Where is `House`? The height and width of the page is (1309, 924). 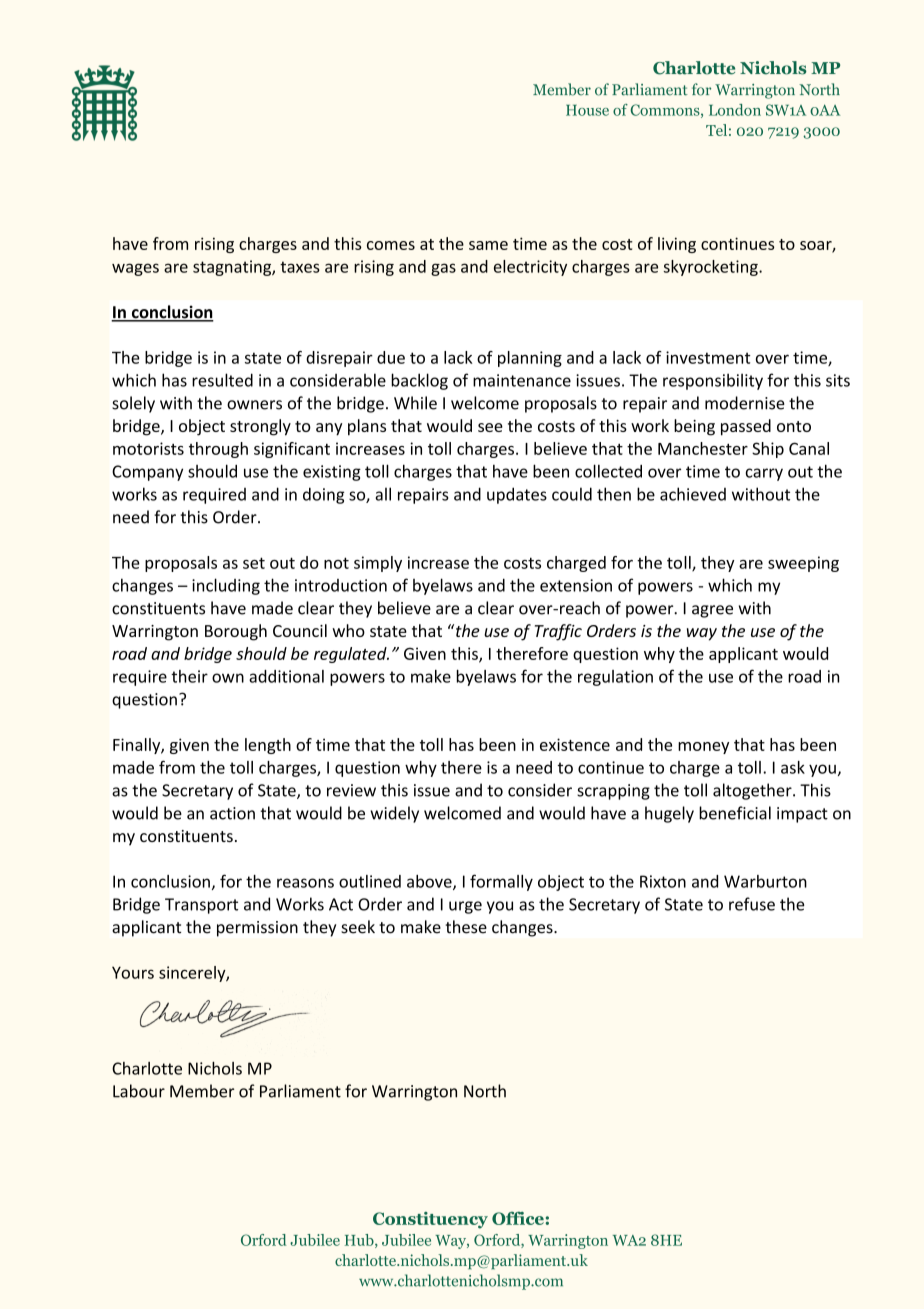 House is located at coordinates (587, 110).
